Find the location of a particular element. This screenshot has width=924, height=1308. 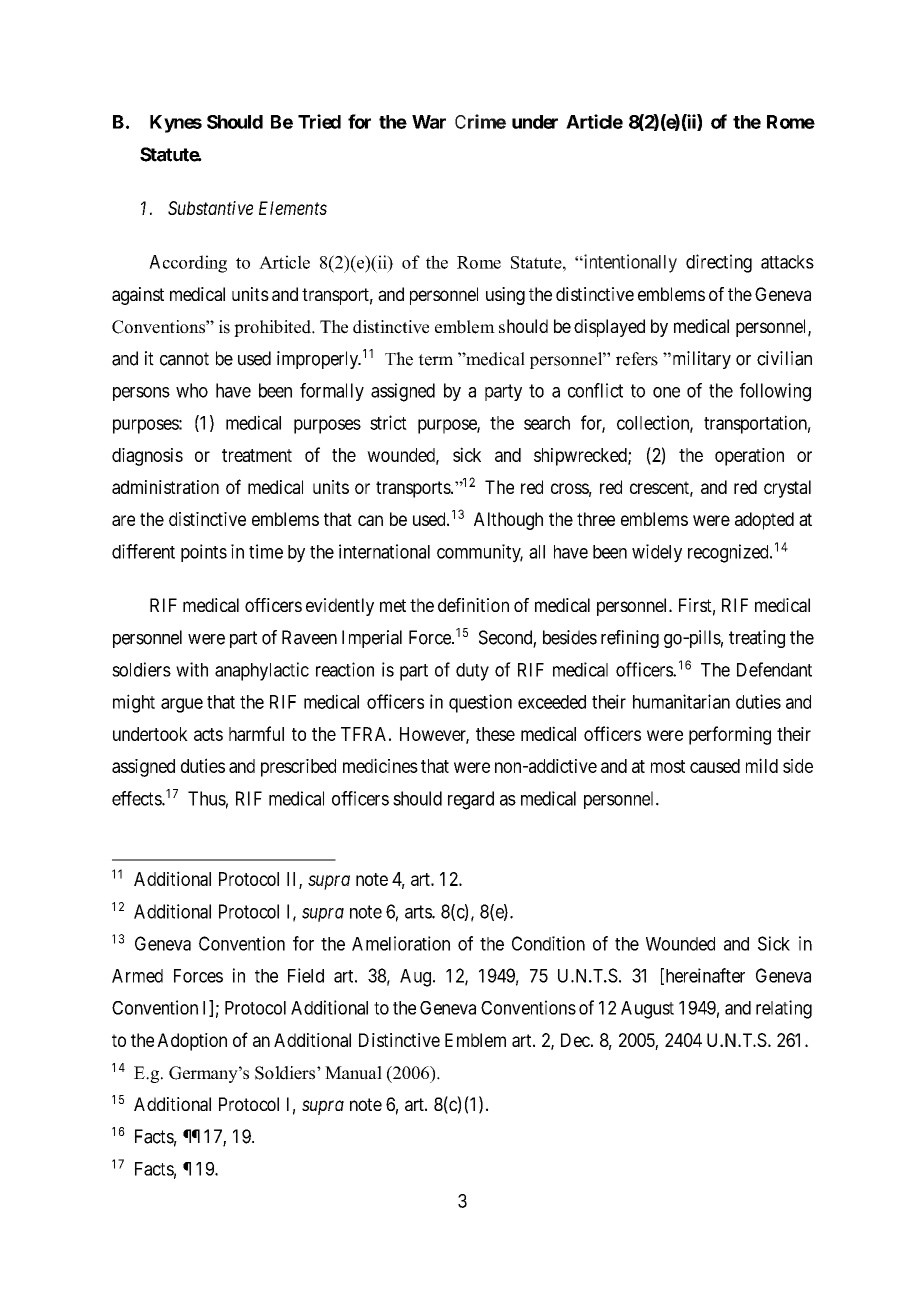

operation is located at coordinates (749, 457).
